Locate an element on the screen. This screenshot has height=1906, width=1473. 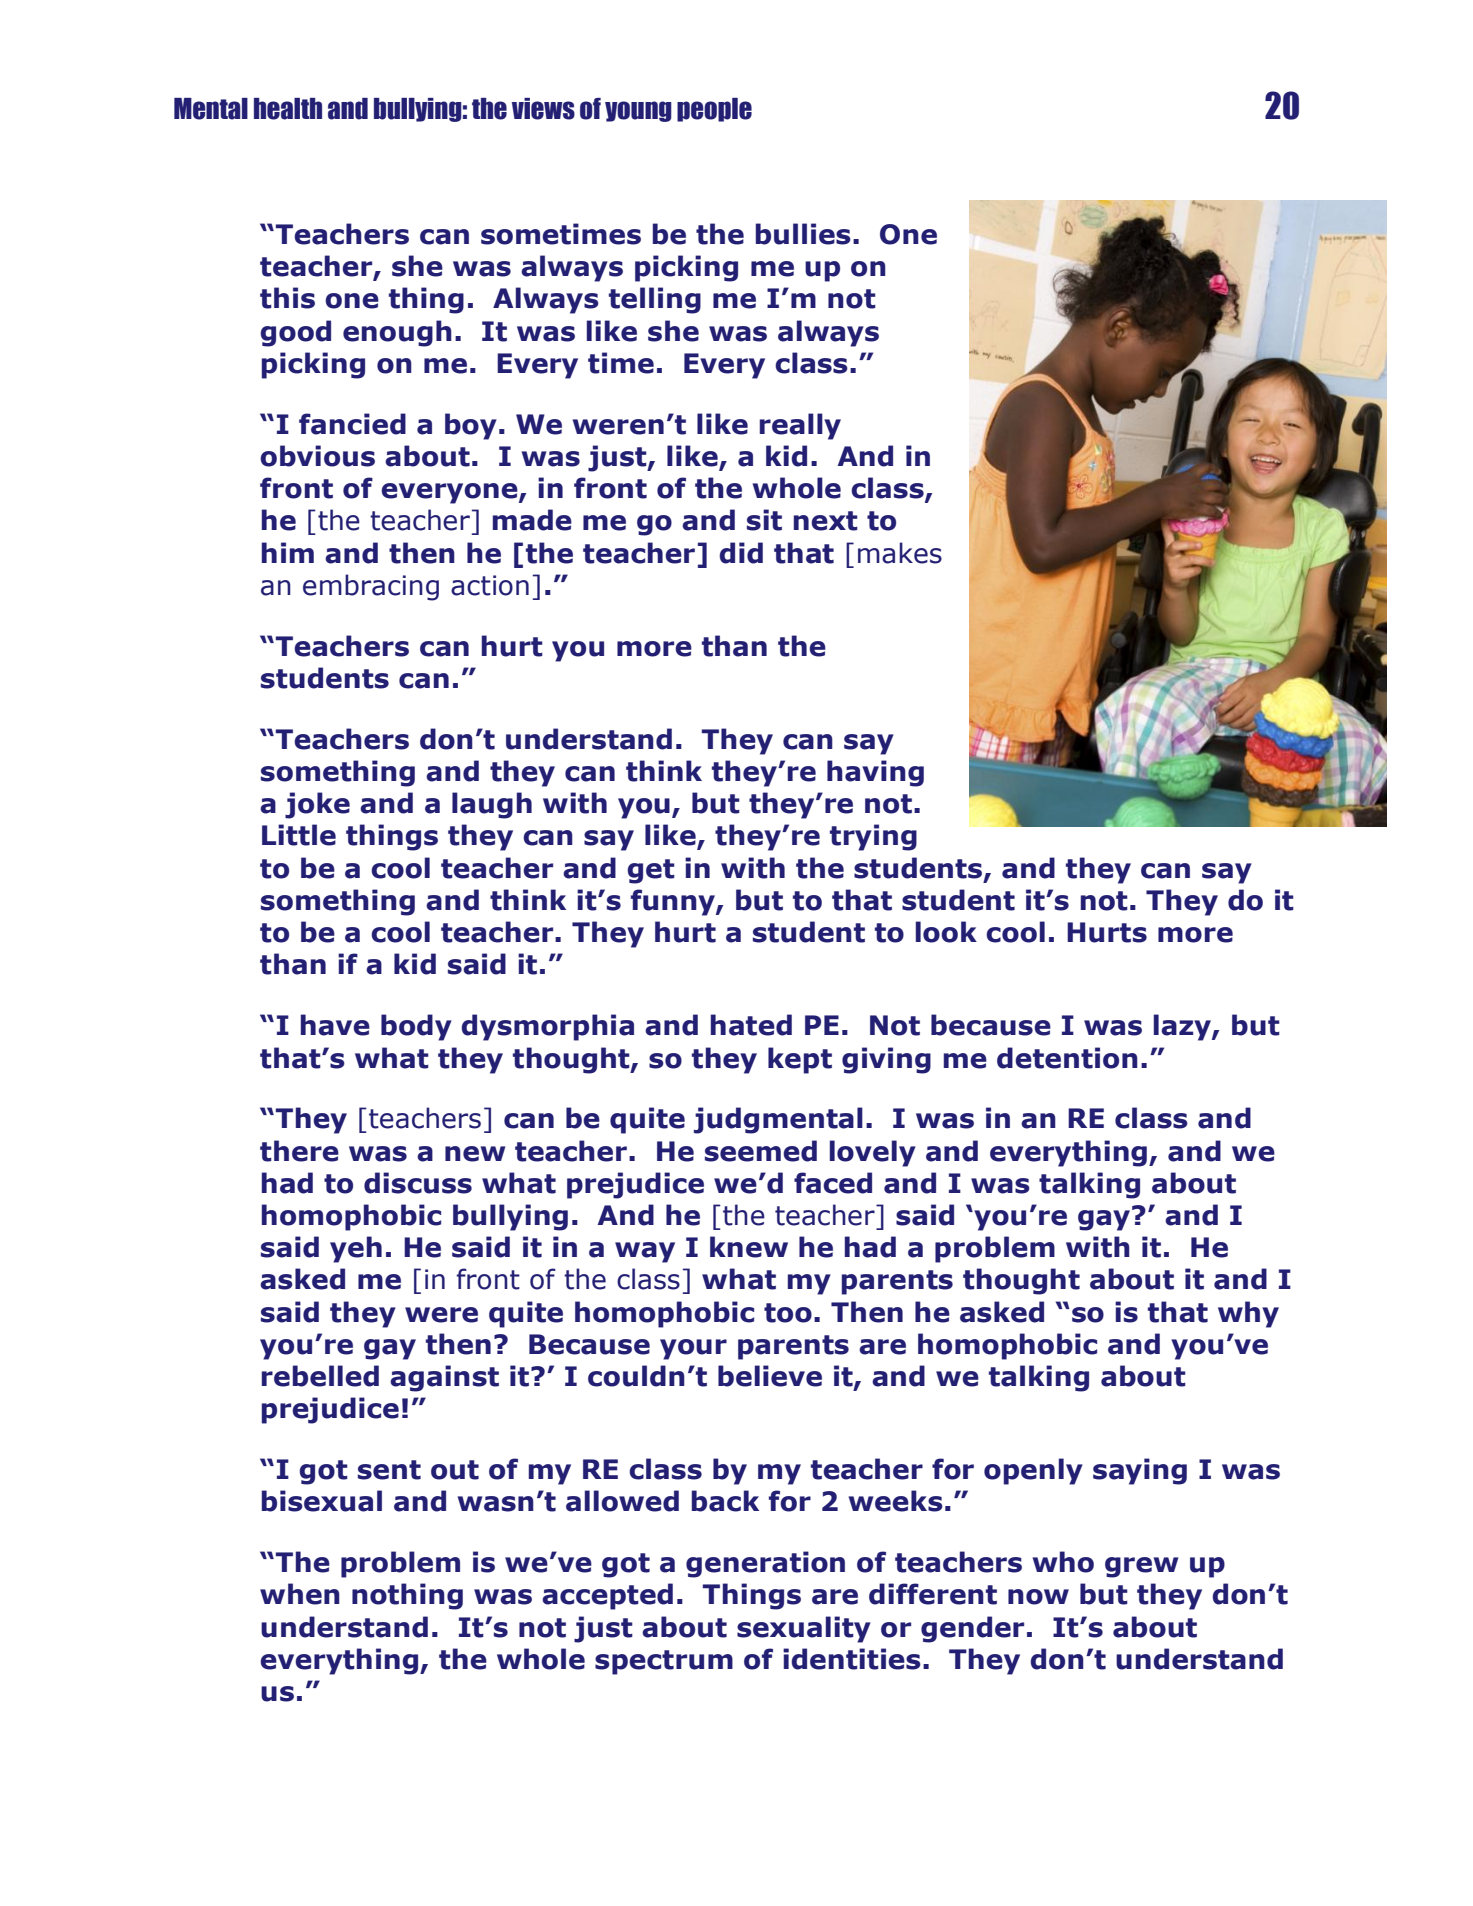
why is located at coordinates (1248, 1314).
